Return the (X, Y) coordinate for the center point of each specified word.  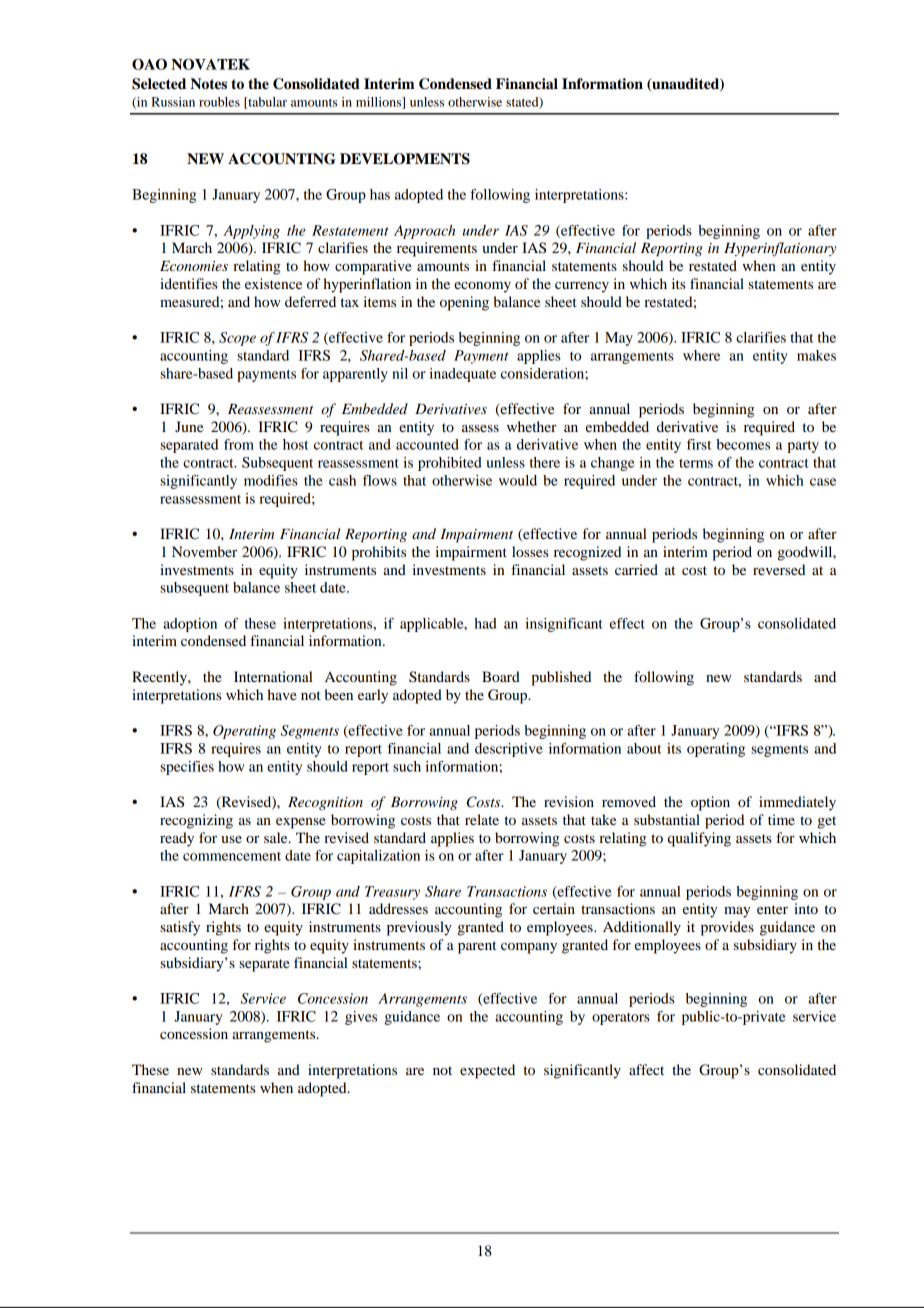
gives (361, 1018)
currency (582, 287)
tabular (266, 103)
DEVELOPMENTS (405, 159)
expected (487, 1071)
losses (530, 551)
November (204, 551)
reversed (779, 569)
